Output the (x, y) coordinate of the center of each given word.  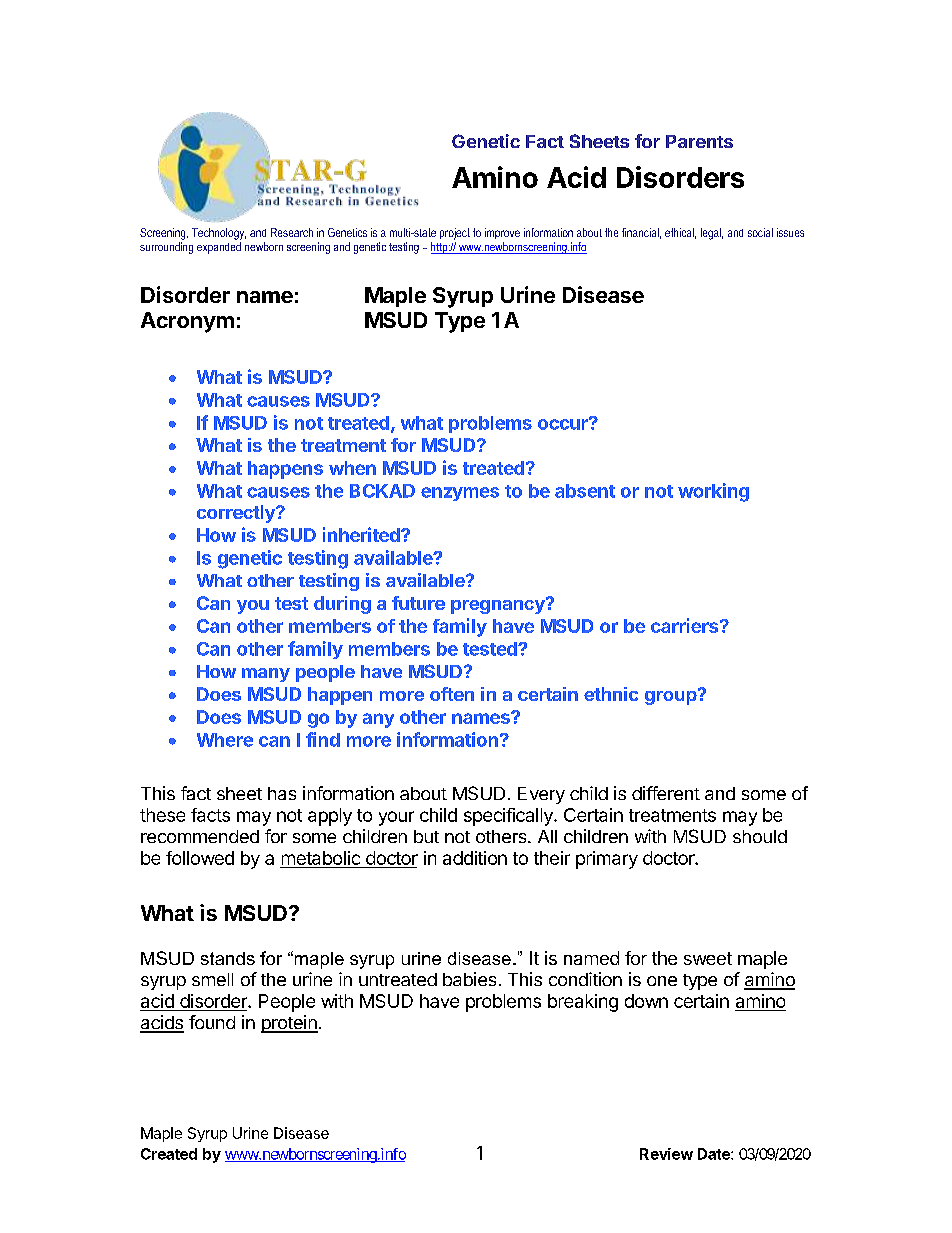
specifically (509, 817)
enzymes (460, 494)
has (282, 793)
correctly (237, 514)
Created (169, 1154)
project (455, 234)
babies (469, 979)
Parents (699, 141)
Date (715, 1154)
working (713, 492)
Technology (219, 234)
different (666, 793)
